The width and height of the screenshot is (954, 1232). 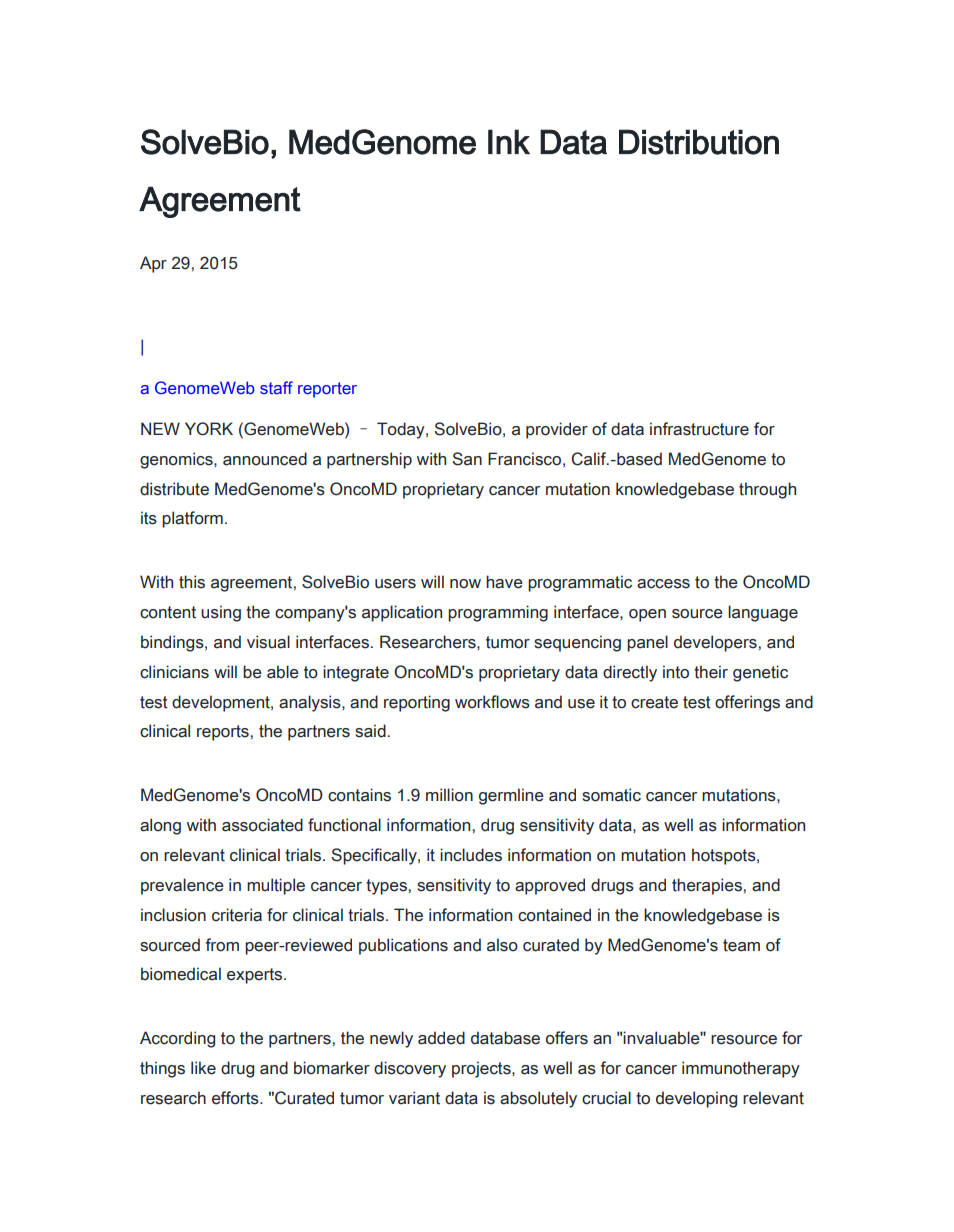 What do you see at coordinates (153, 264) in the screenshot?
I see `Apr` at bounding box center [153, 264].
